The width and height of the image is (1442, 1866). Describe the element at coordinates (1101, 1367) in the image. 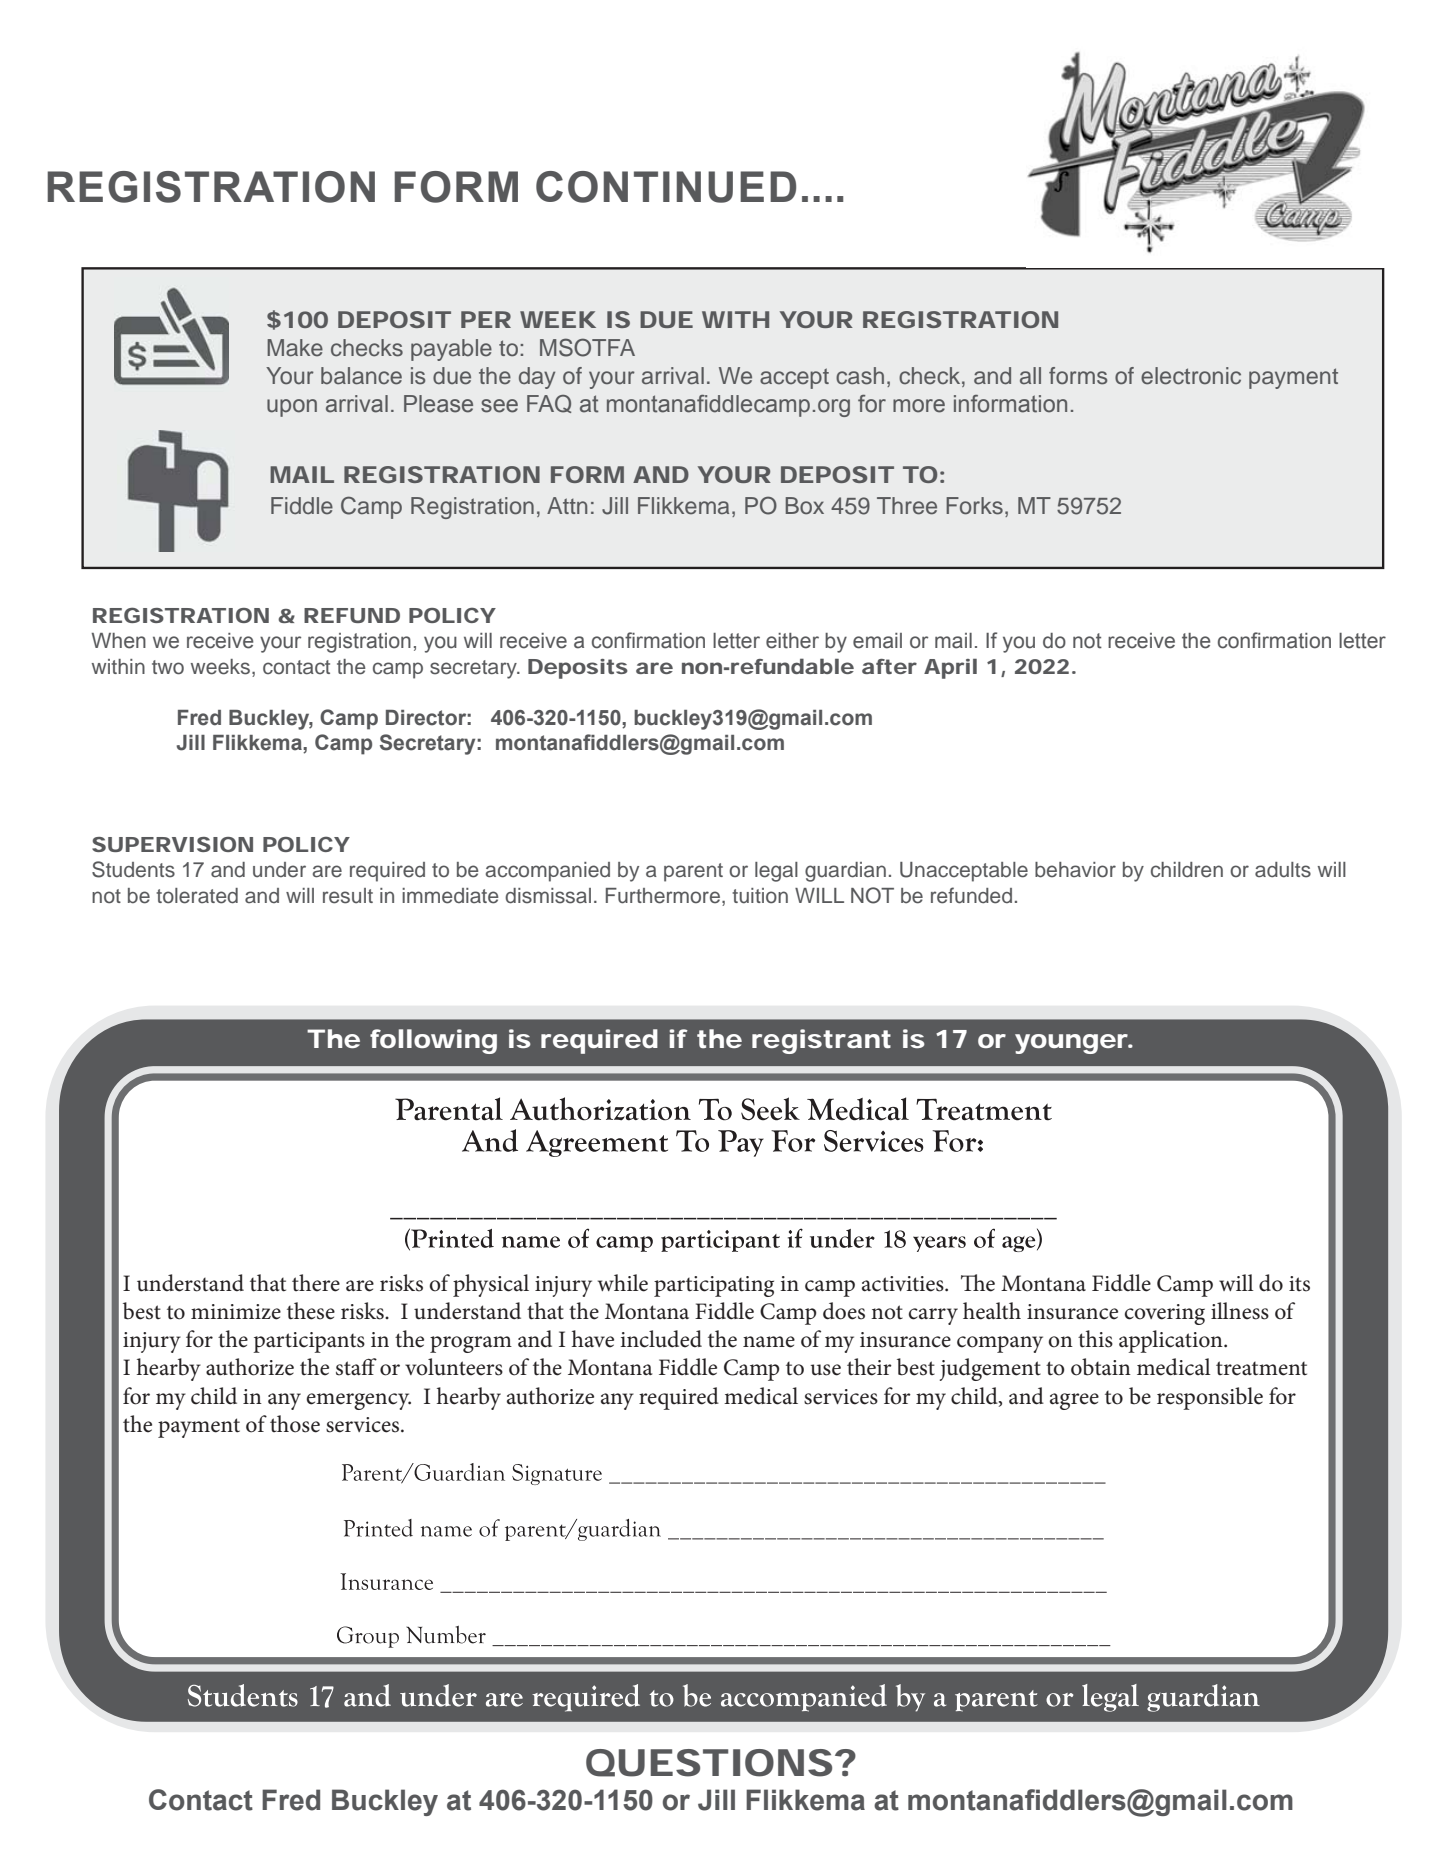

I see `obtain` at that location.
